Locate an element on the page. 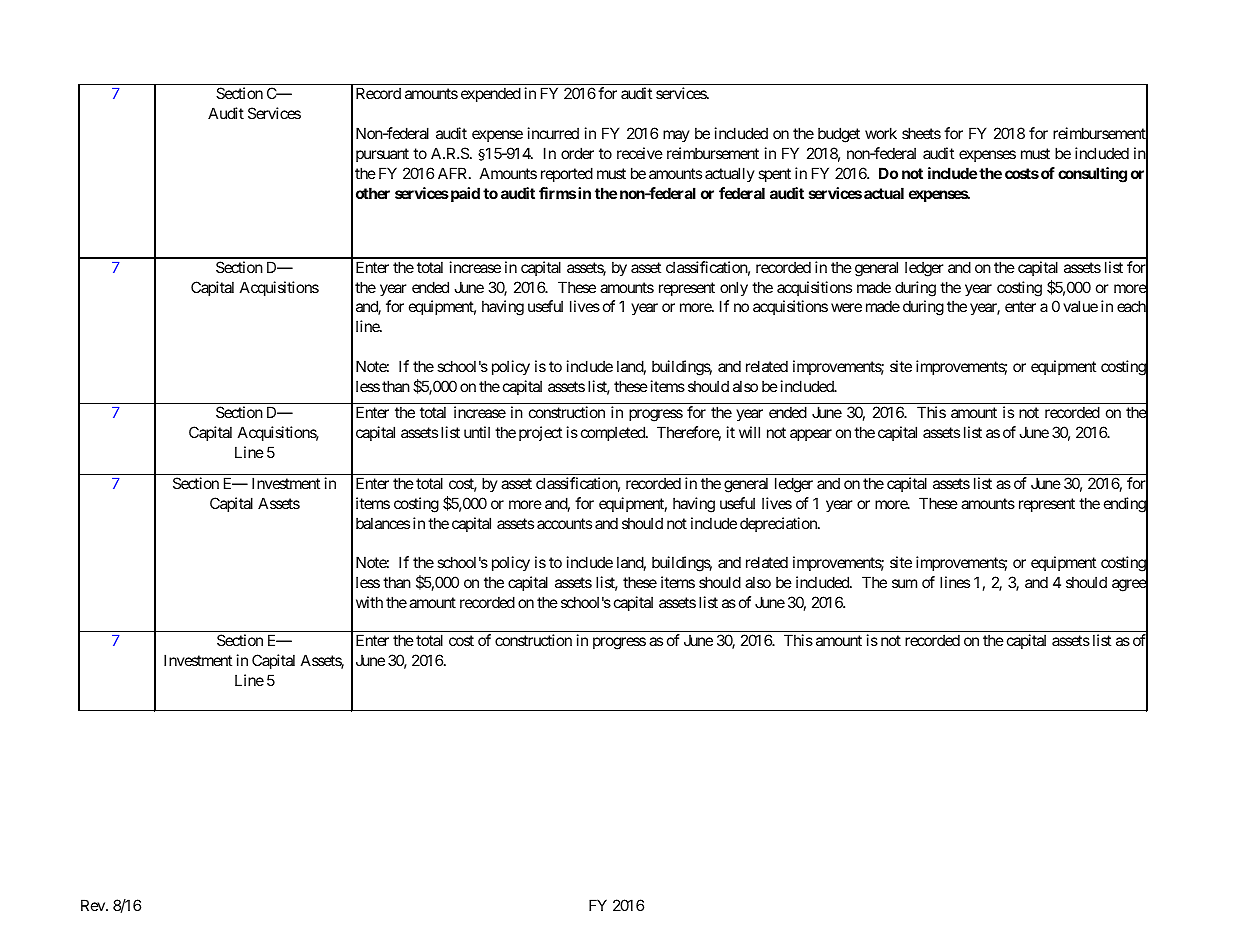 The width and height of the document is (1233, 952). with is located at coordinates (369, 602).
